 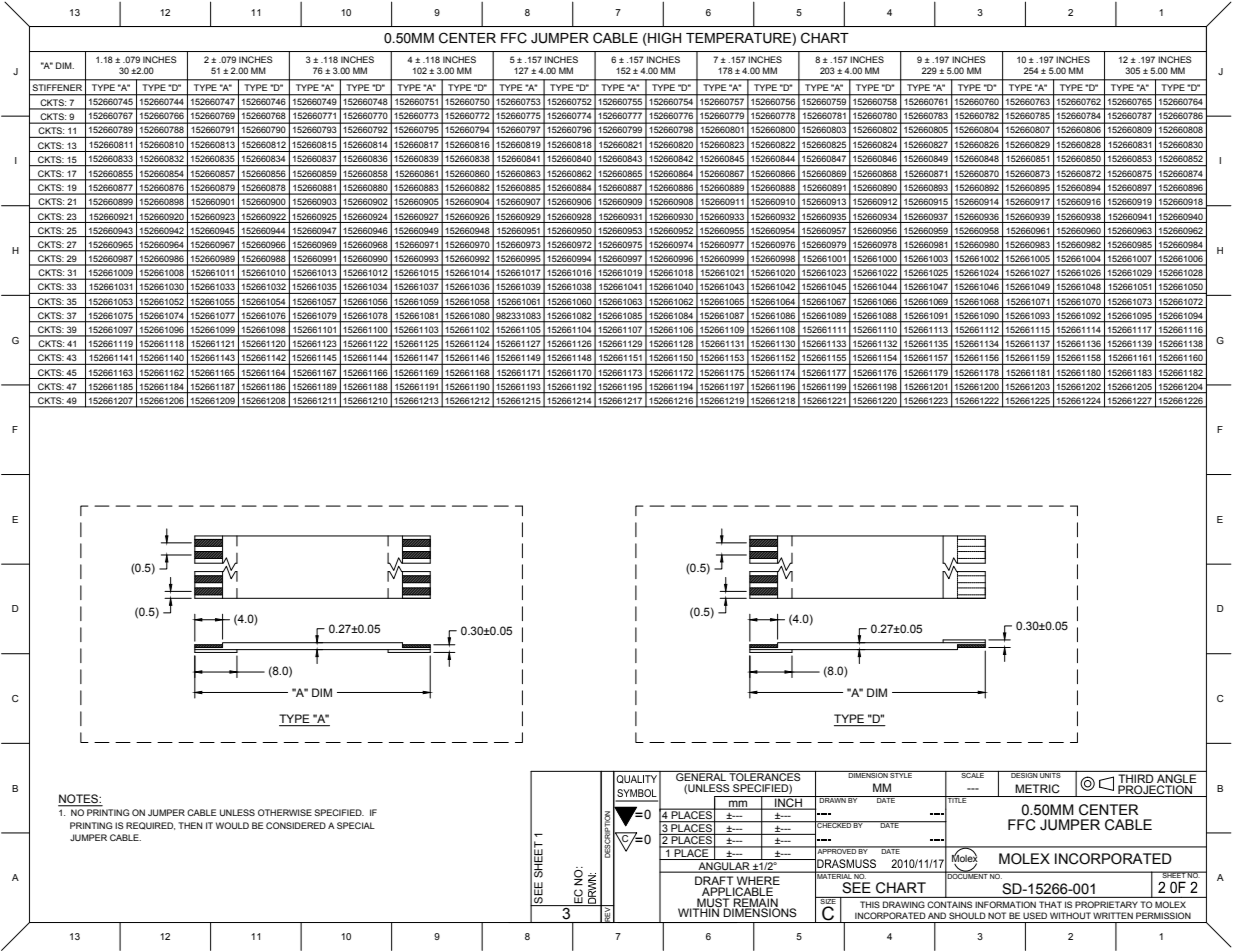 What do you see at coordinates (285, 812) in the screenshot?
I see `OTHERWISE` at bounding box center [285, 812].
